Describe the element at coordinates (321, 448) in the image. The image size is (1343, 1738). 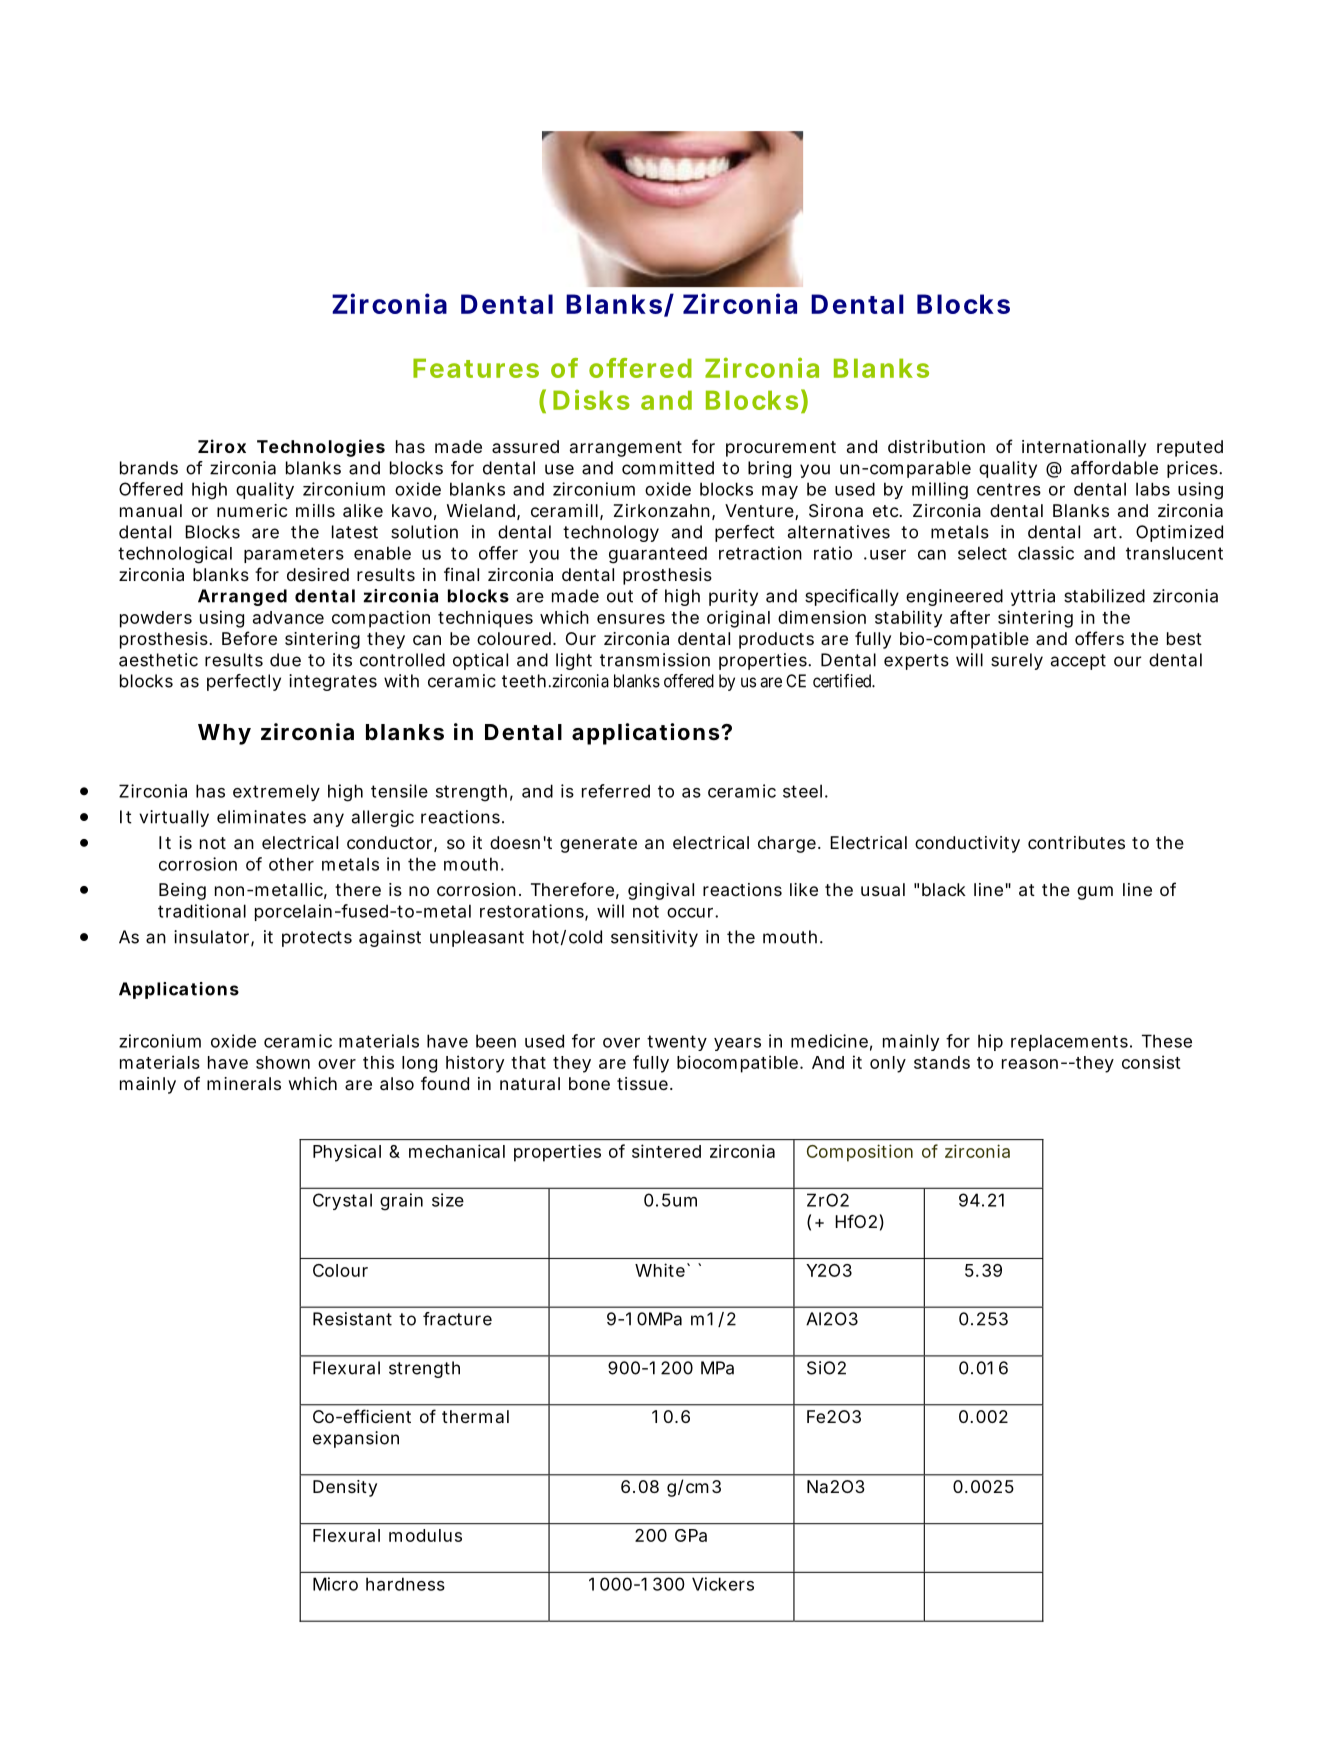
I see `Technologies` at that location.
